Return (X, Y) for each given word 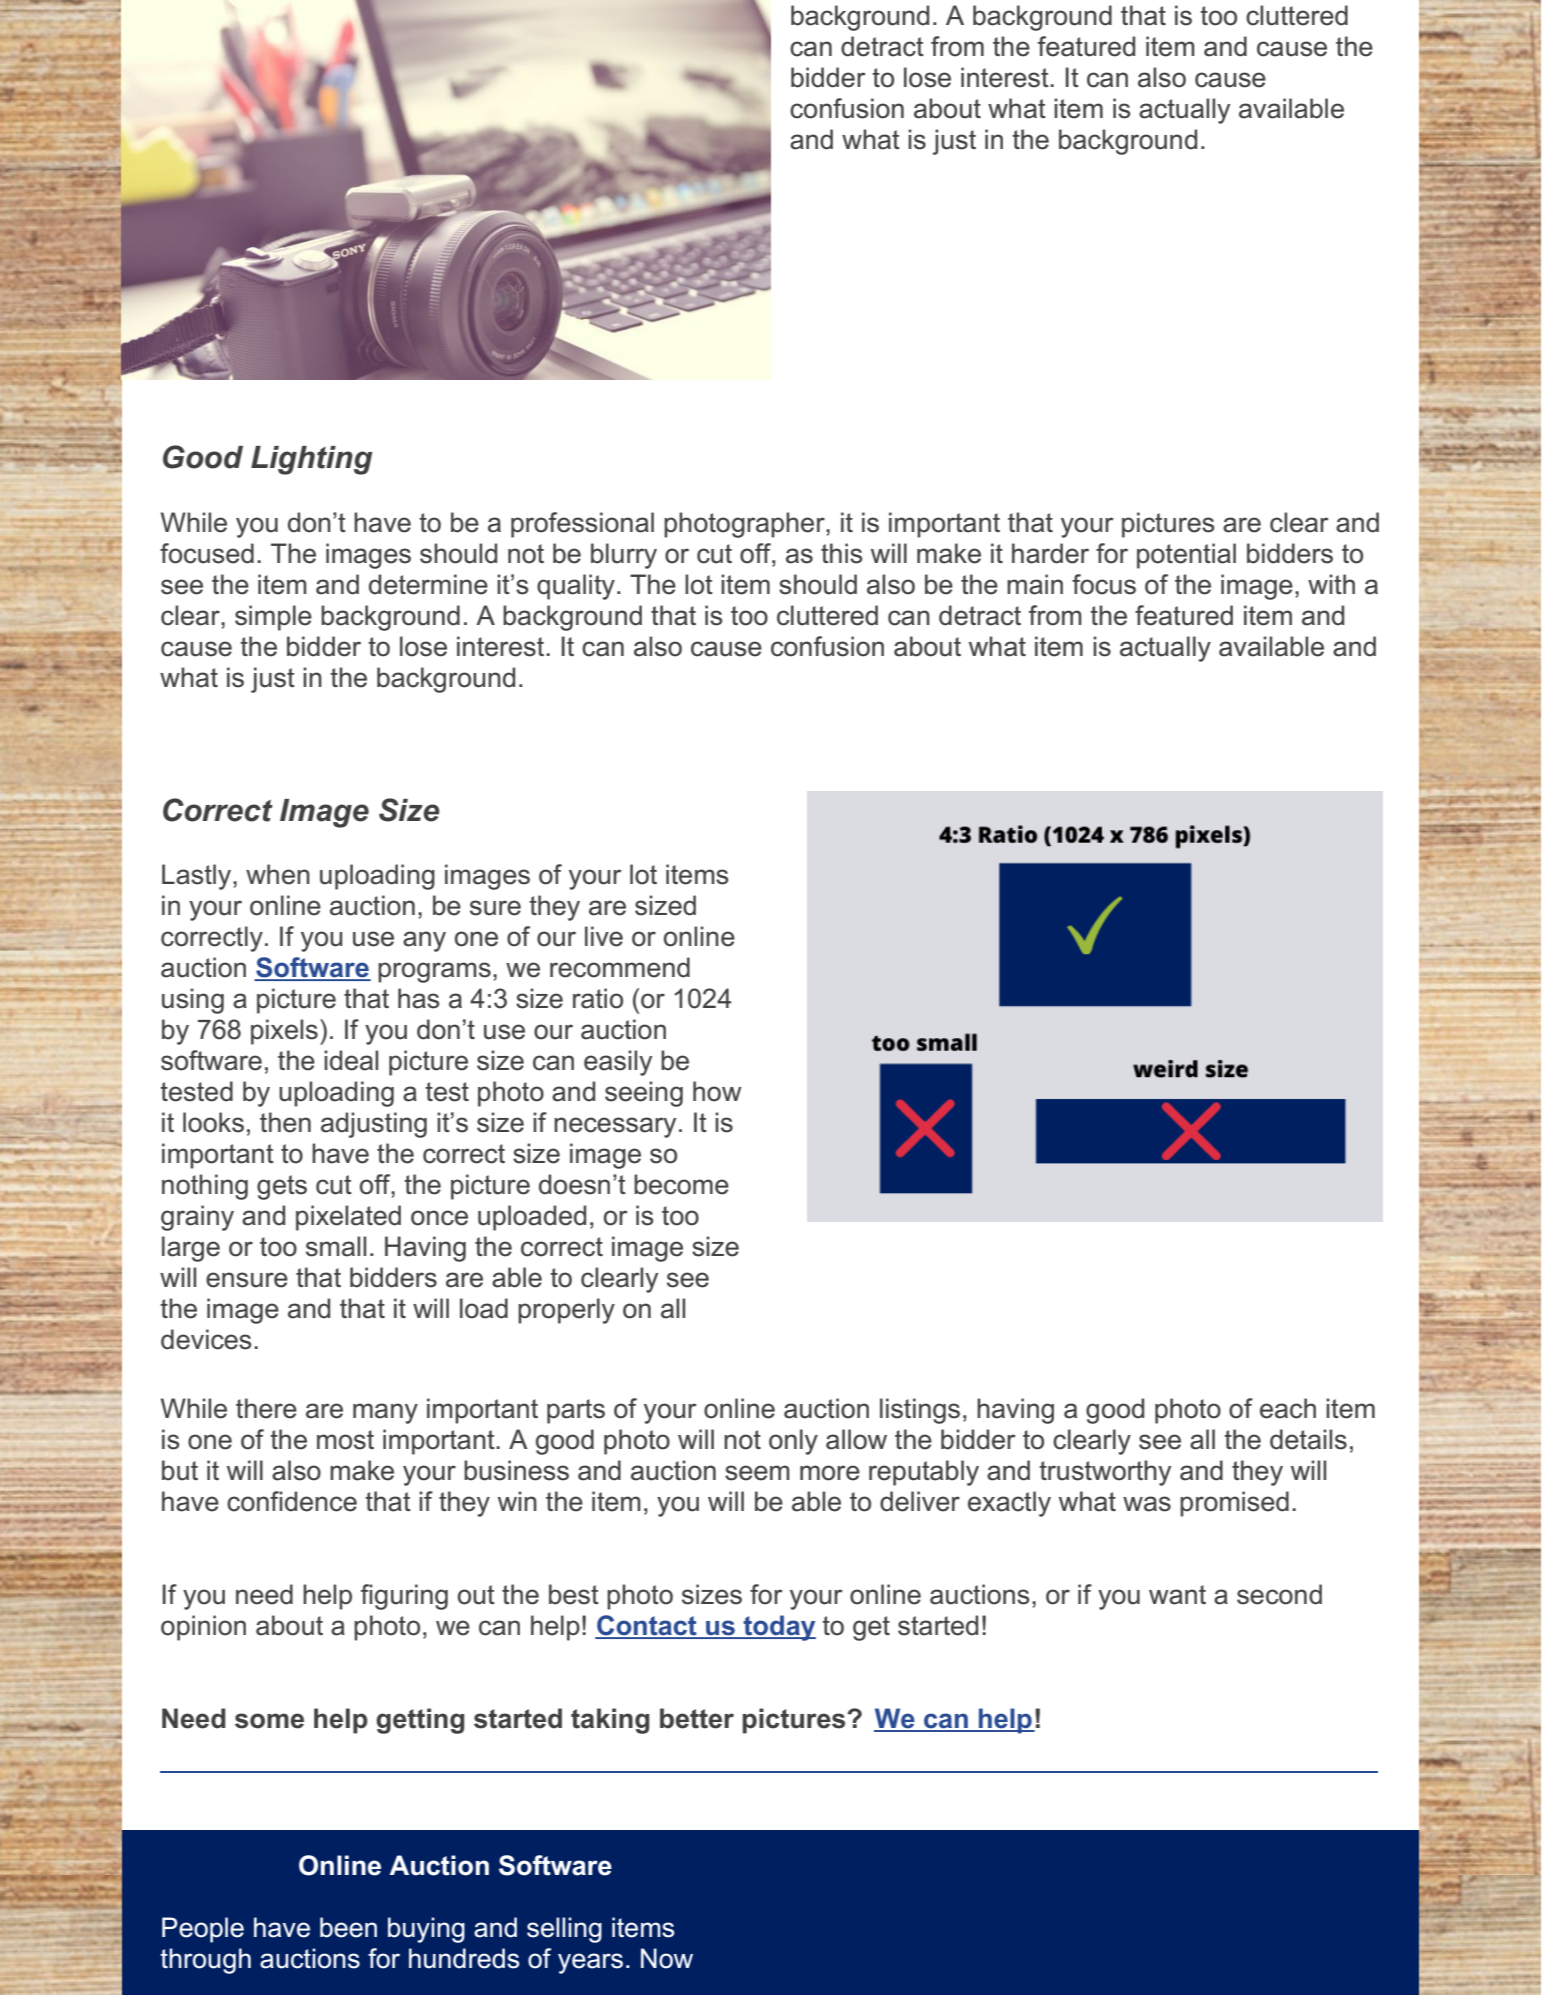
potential (1186, 556)
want (1177, 1595)
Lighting (312, 460)
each (1288, 1408)
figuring (404, 1597)
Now (667, 1958)
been (348, 1927)
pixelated (348, 1218)
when (278, 874)
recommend (620, 967)
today (779, 1628)
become (681, 1184)
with (1331, 584)
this (841, 553)
